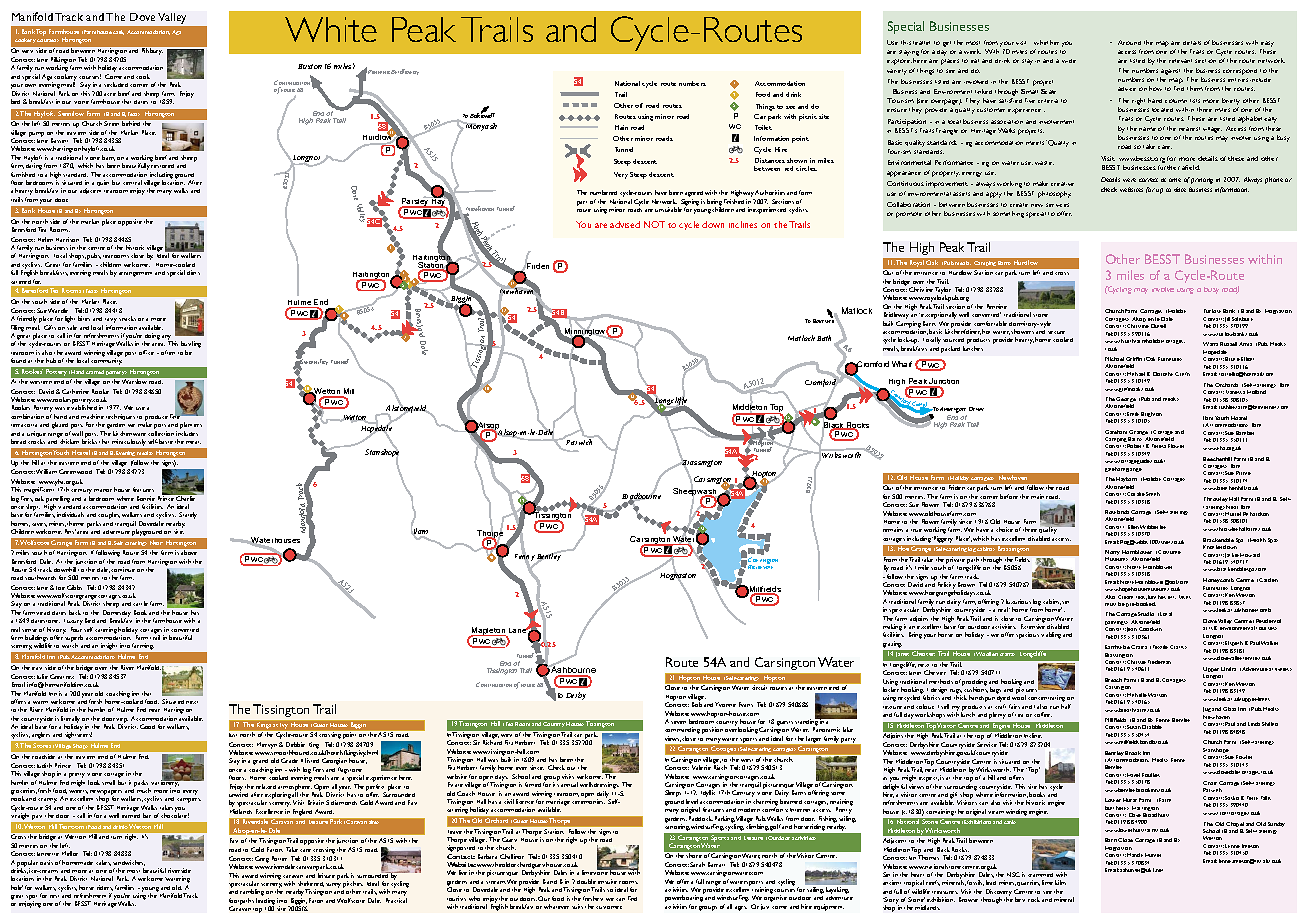  What do you see at coordinates (763, 127) in the screenshot?
I see `Toilet` at bounding box center [763, 127].
